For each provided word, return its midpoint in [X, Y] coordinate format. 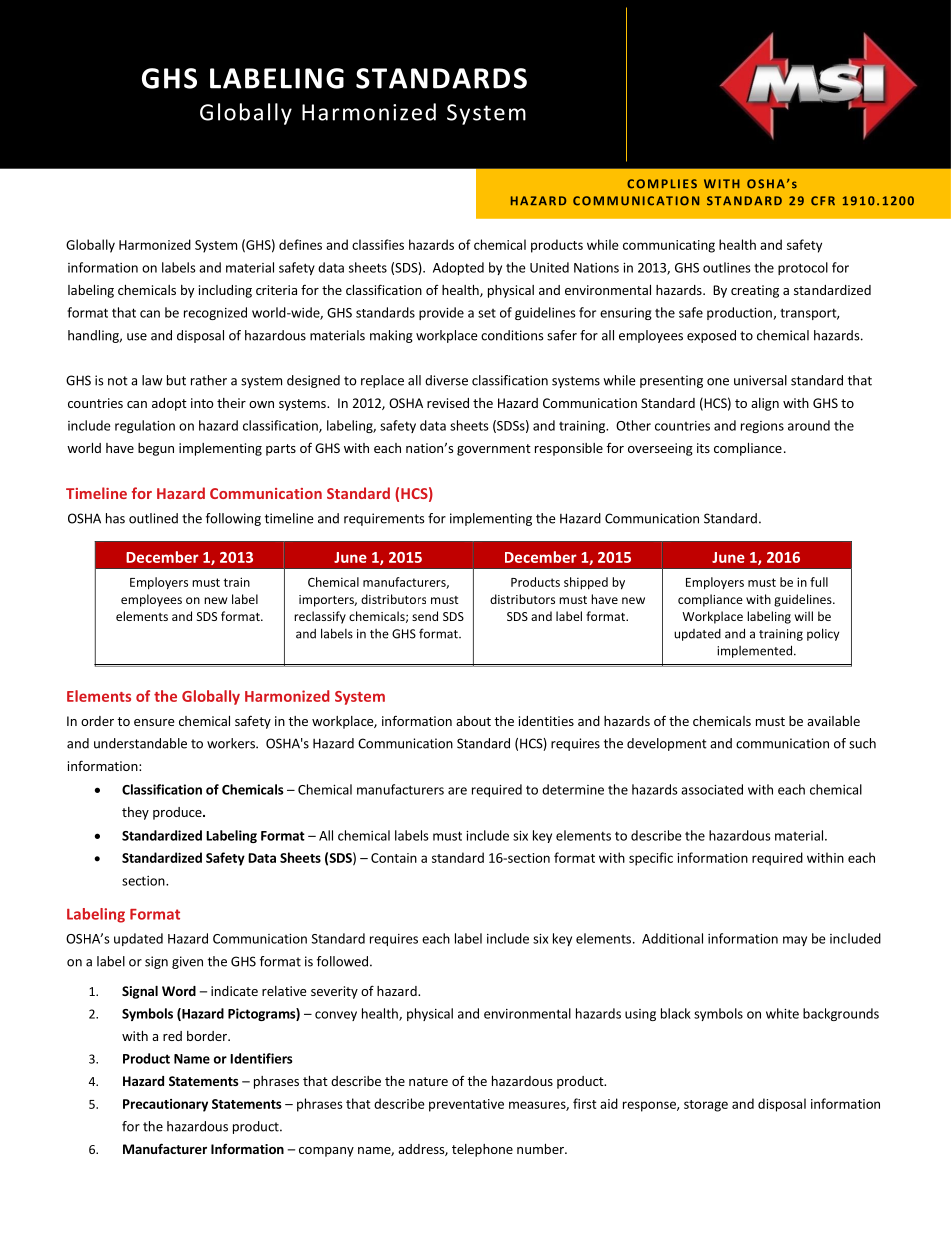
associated [712, 789]
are [457, 791]
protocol [803, 268]
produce [178, 813]
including [225, 291]
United [549, 267]
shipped [586, 583]
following [233, 519]
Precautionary [165, 1105]
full [819, 582]
